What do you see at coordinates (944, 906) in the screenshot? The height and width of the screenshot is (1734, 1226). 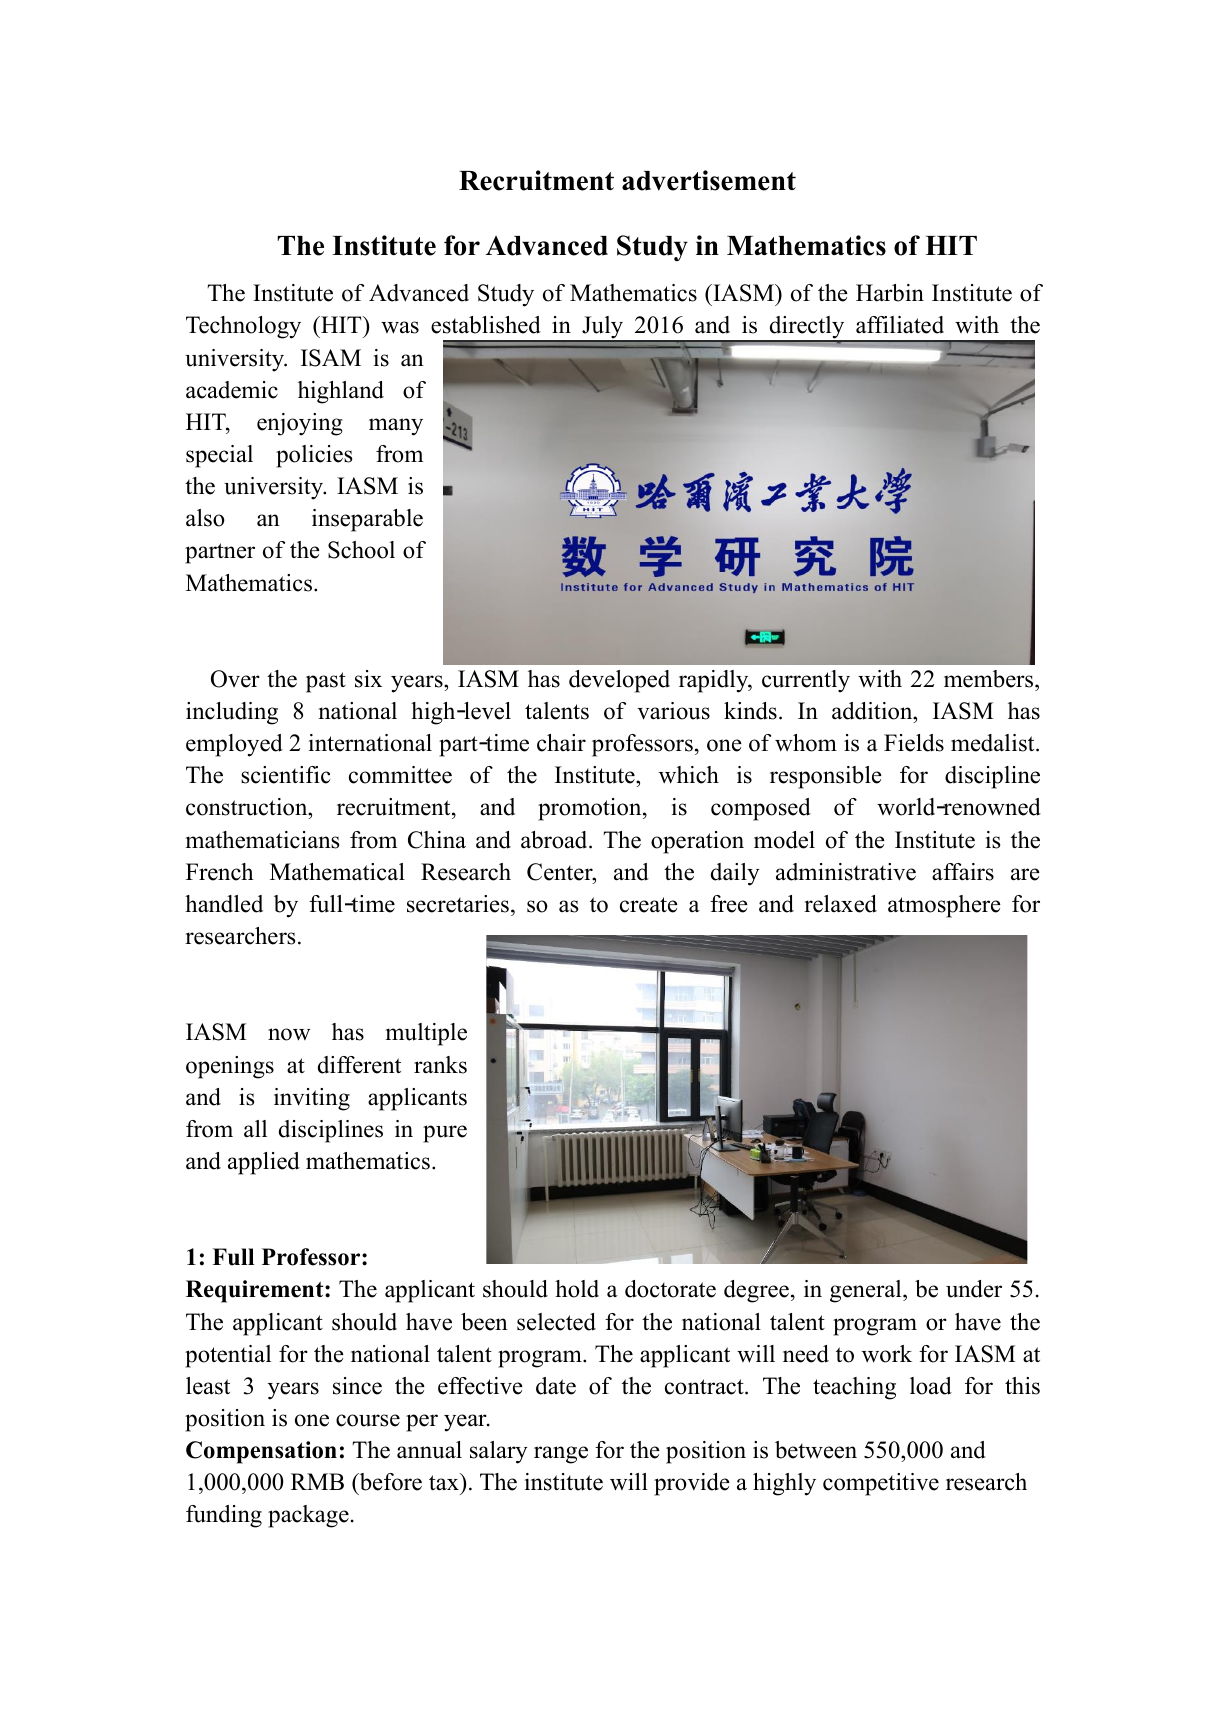 I see `atmosphere` at bounding box center [944, 906].
